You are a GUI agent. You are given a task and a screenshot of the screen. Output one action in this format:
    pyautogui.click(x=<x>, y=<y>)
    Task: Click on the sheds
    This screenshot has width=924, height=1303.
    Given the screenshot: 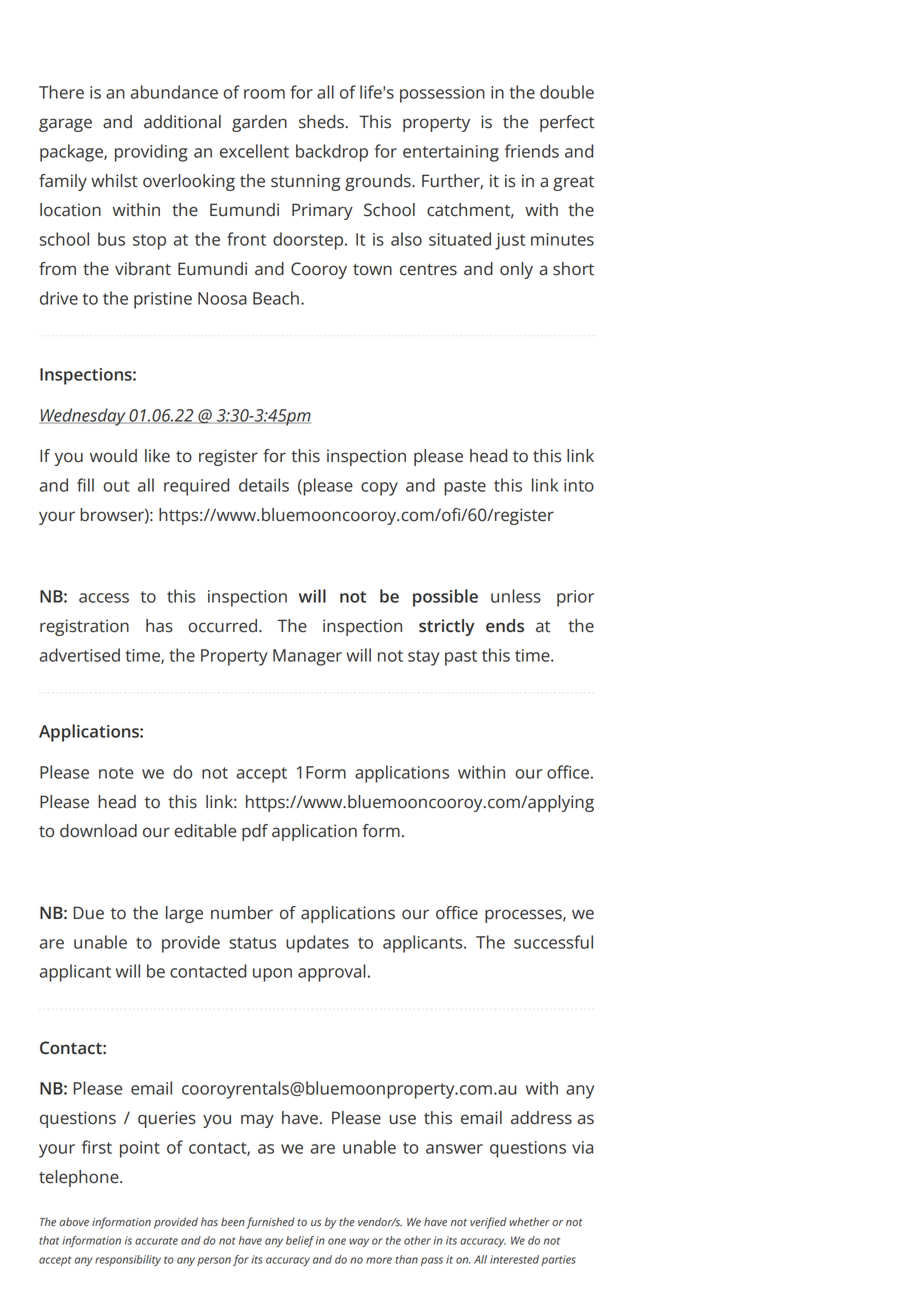 What is the action you would take?
    pyautogui.click(x=321, y=122)
